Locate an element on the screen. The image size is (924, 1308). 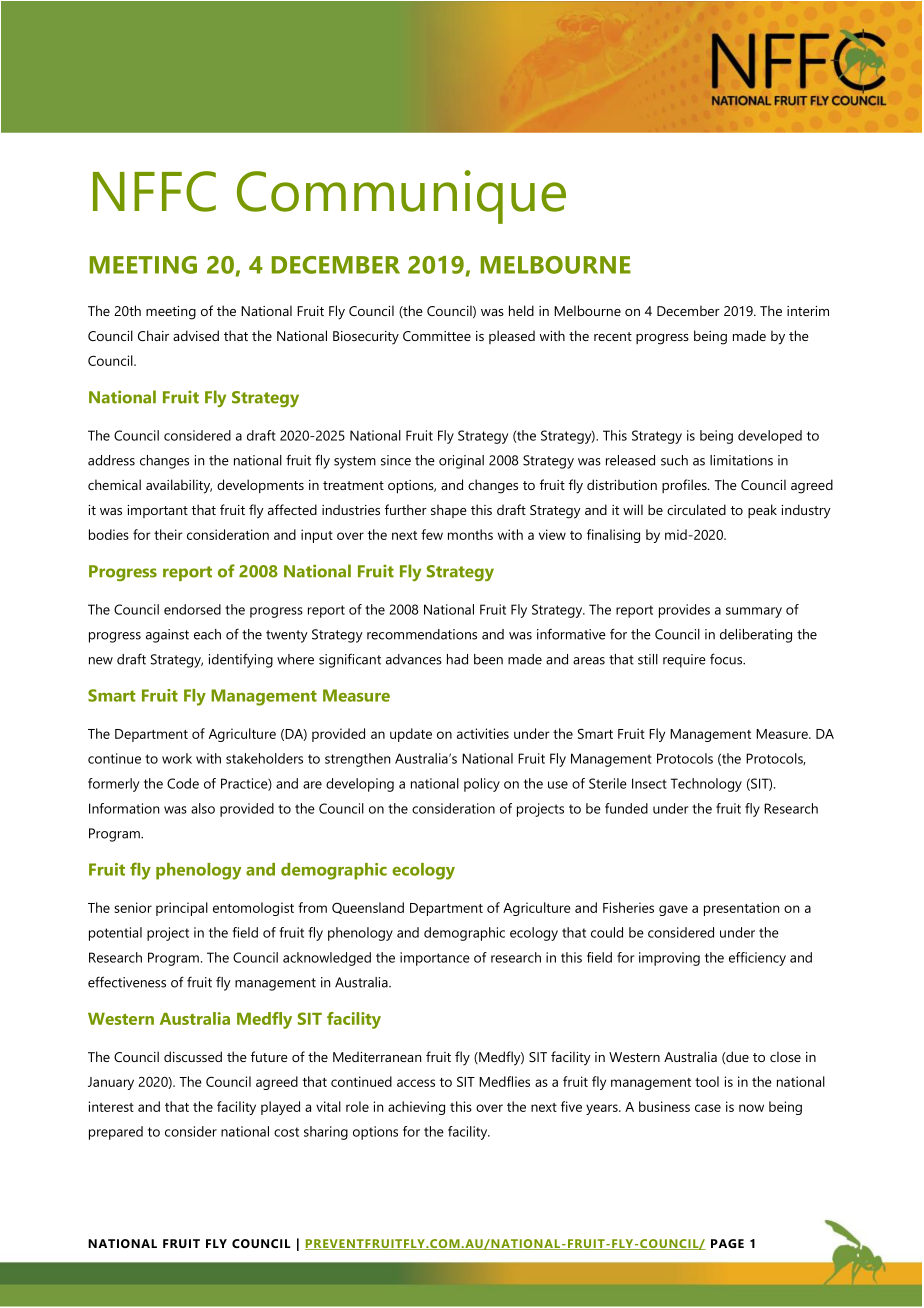
interim is located at coordinates (808, 311).
